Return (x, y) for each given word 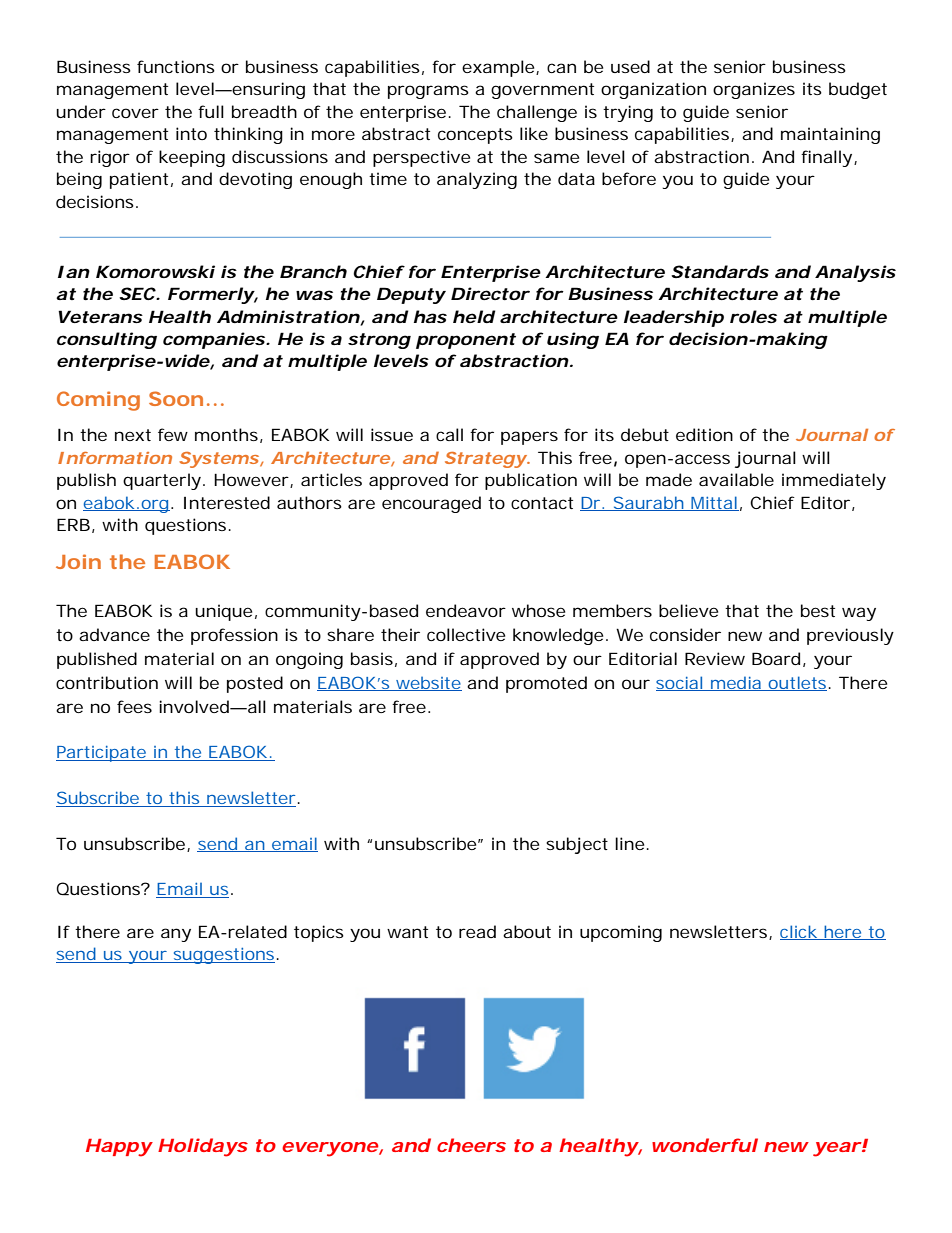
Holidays (203, 1147)
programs (428, 92)
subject (577, 845)
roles (753, 316)
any (176, 935)
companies (214, 340)
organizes (754, 90)
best (818, 610)
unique (223, 612)
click (800, 932)
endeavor (466, 610)
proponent (466, 341)
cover (135, 113)
